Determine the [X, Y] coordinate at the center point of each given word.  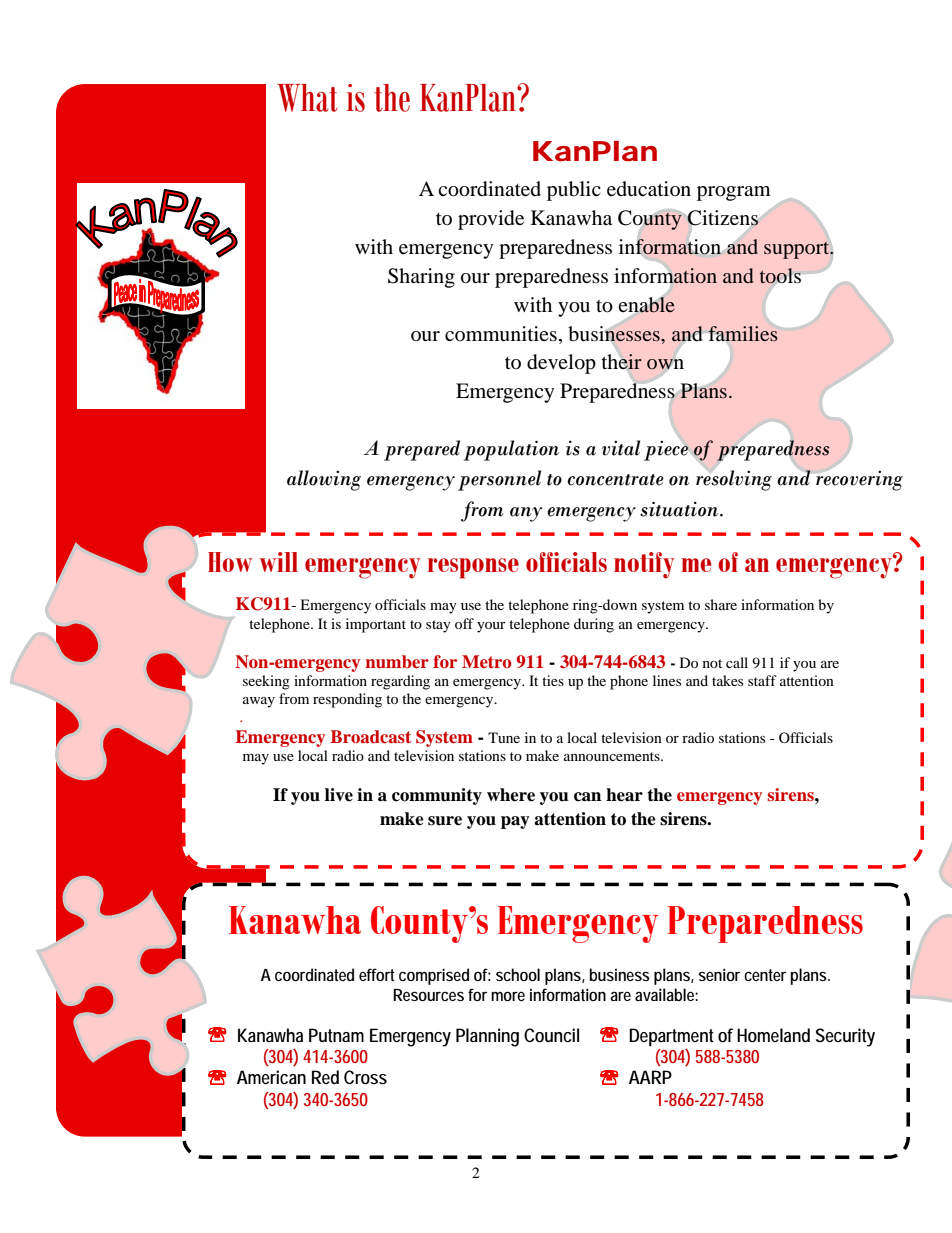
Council [551, 1035]
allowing [324, 480]
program [734, 193]
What [307, 98]
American [271, 1077]
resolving [734, 480]
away [259, 702]
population [511, 450]
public [574, 191]
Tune [504, 737]
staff [762, 680]
